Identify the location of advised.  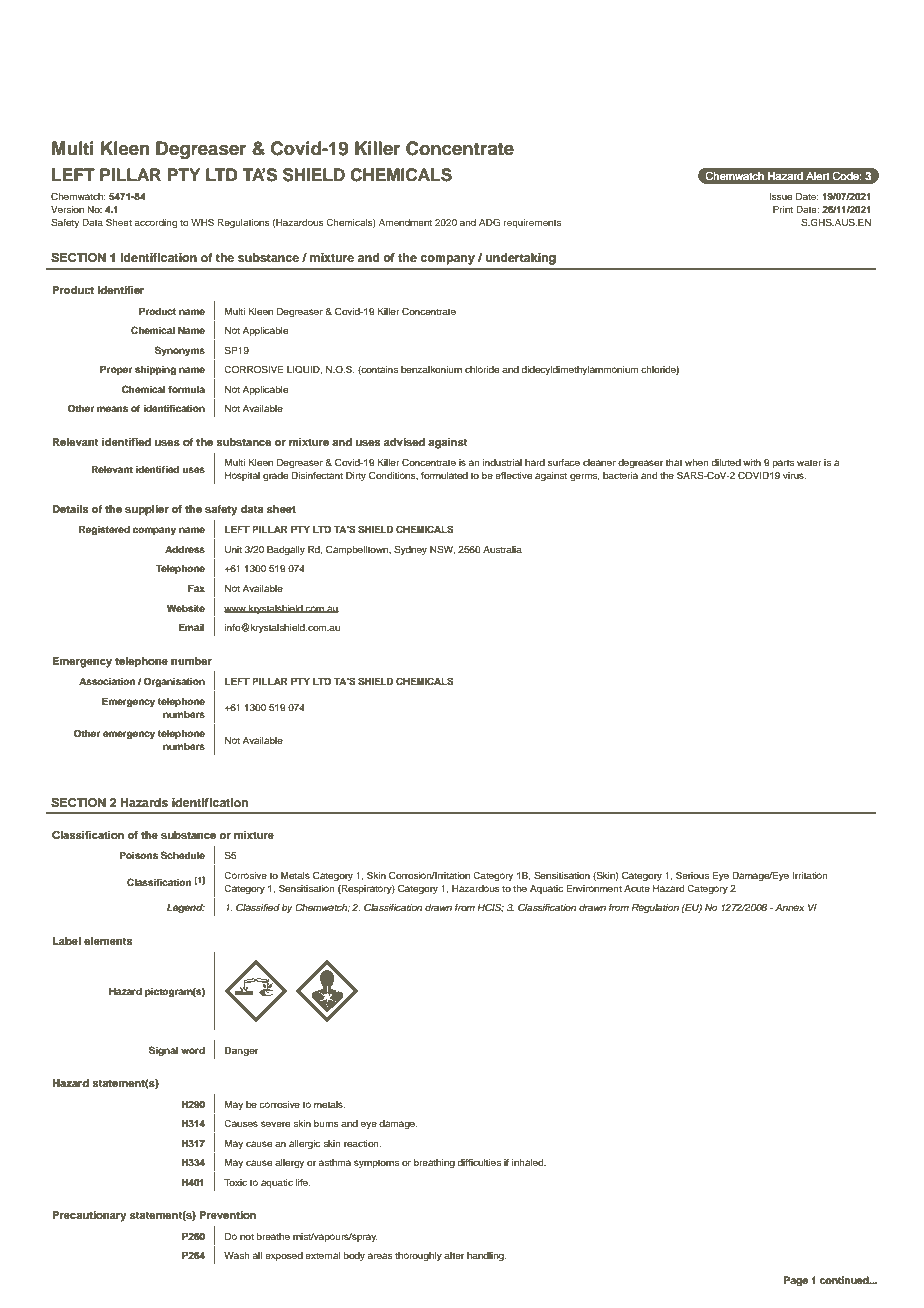
(404, 442).
